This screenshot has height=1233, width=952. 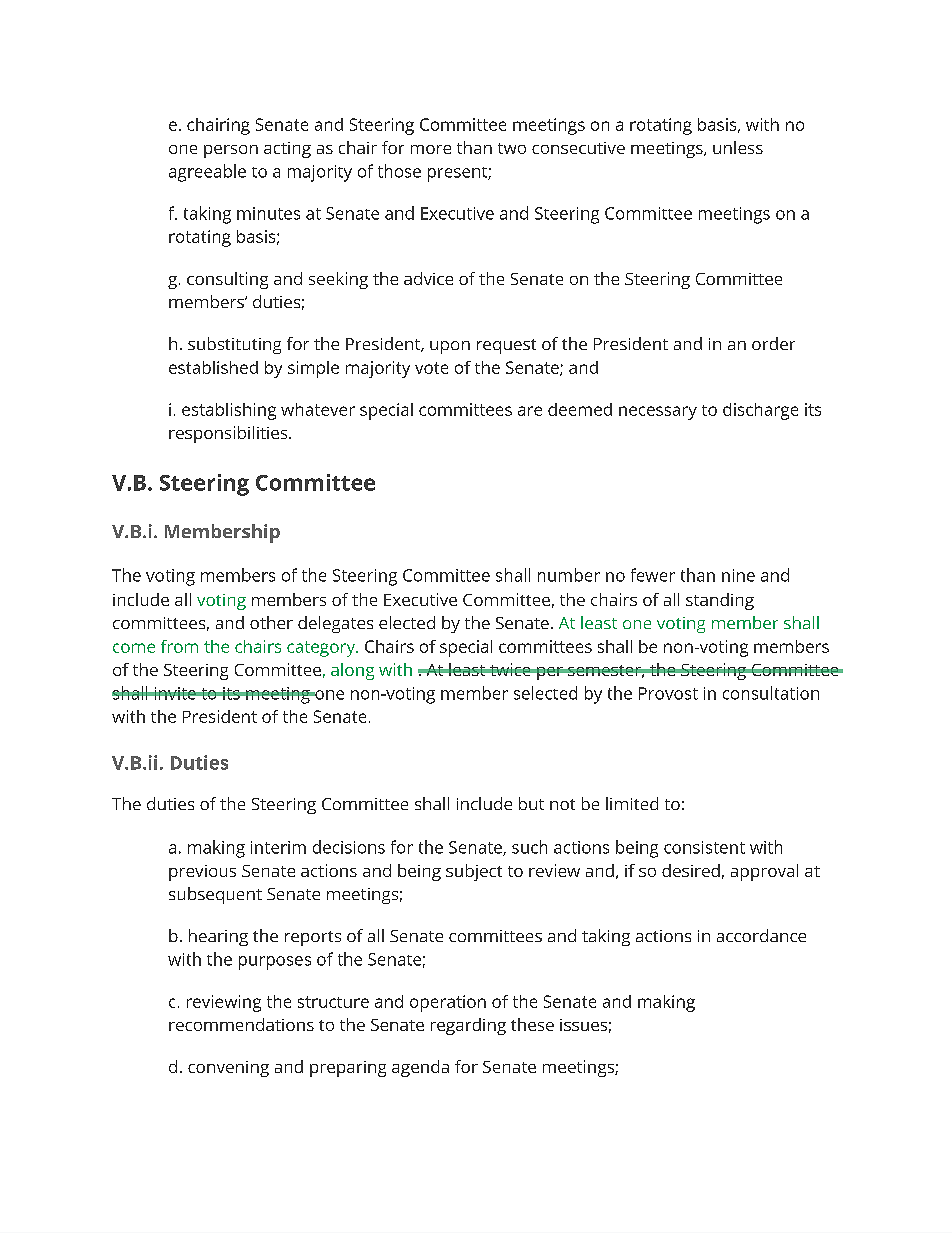 I want to click on more, so click(x=431, y=149).
